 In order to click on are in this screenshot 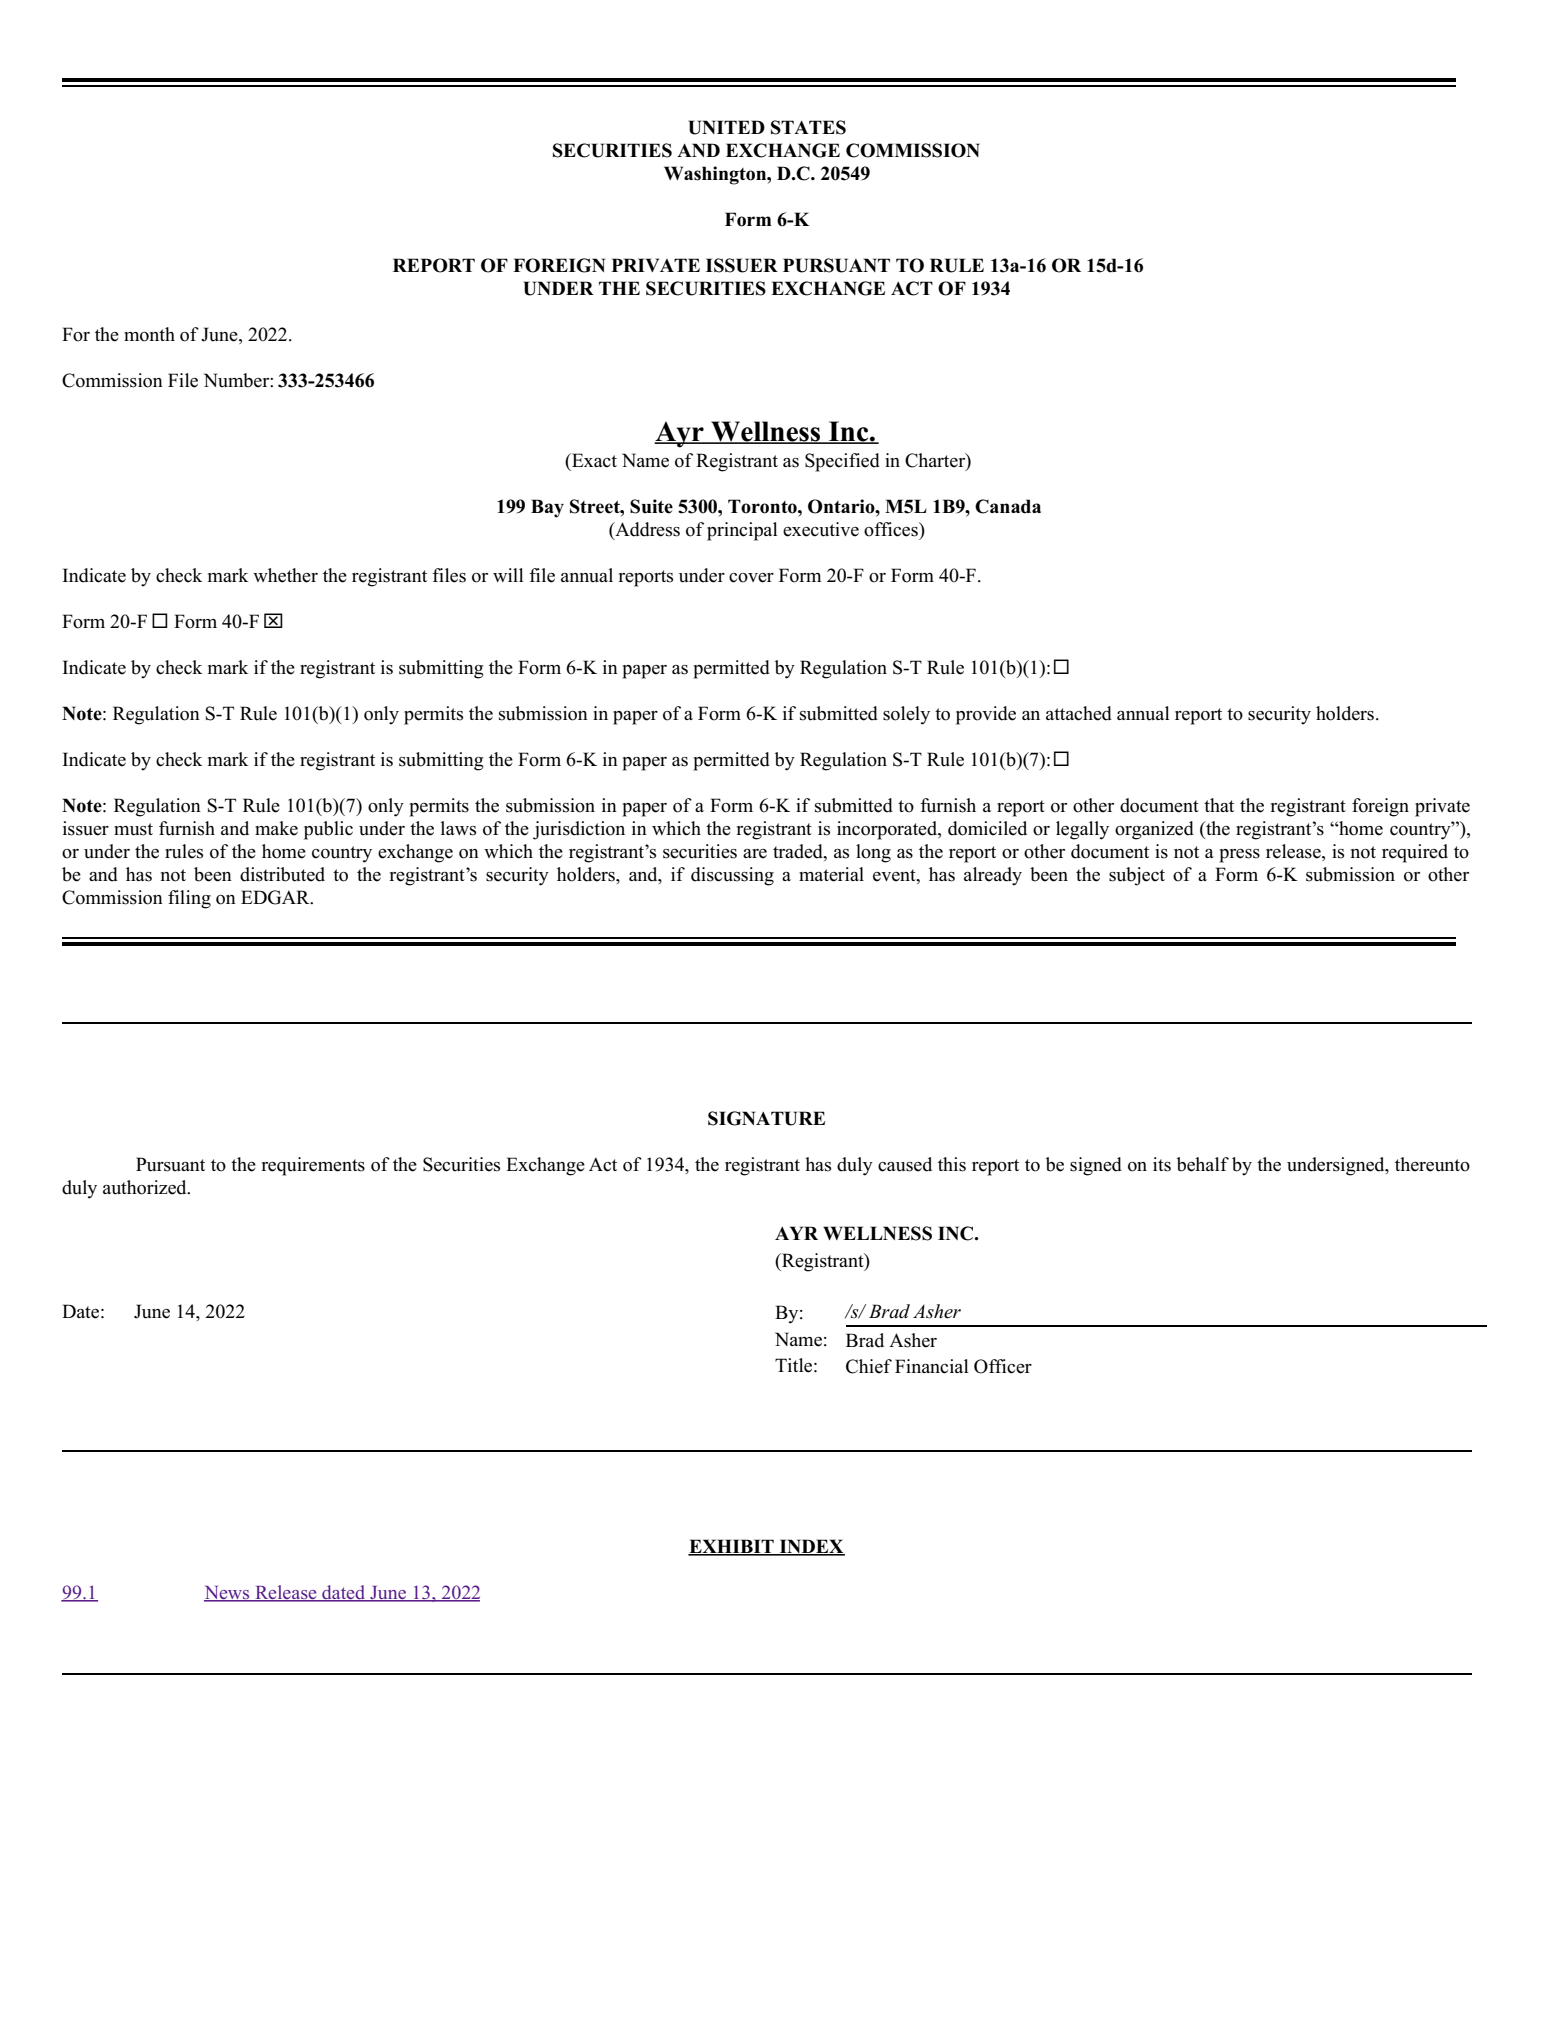, I will do `click(755, 854)`.
